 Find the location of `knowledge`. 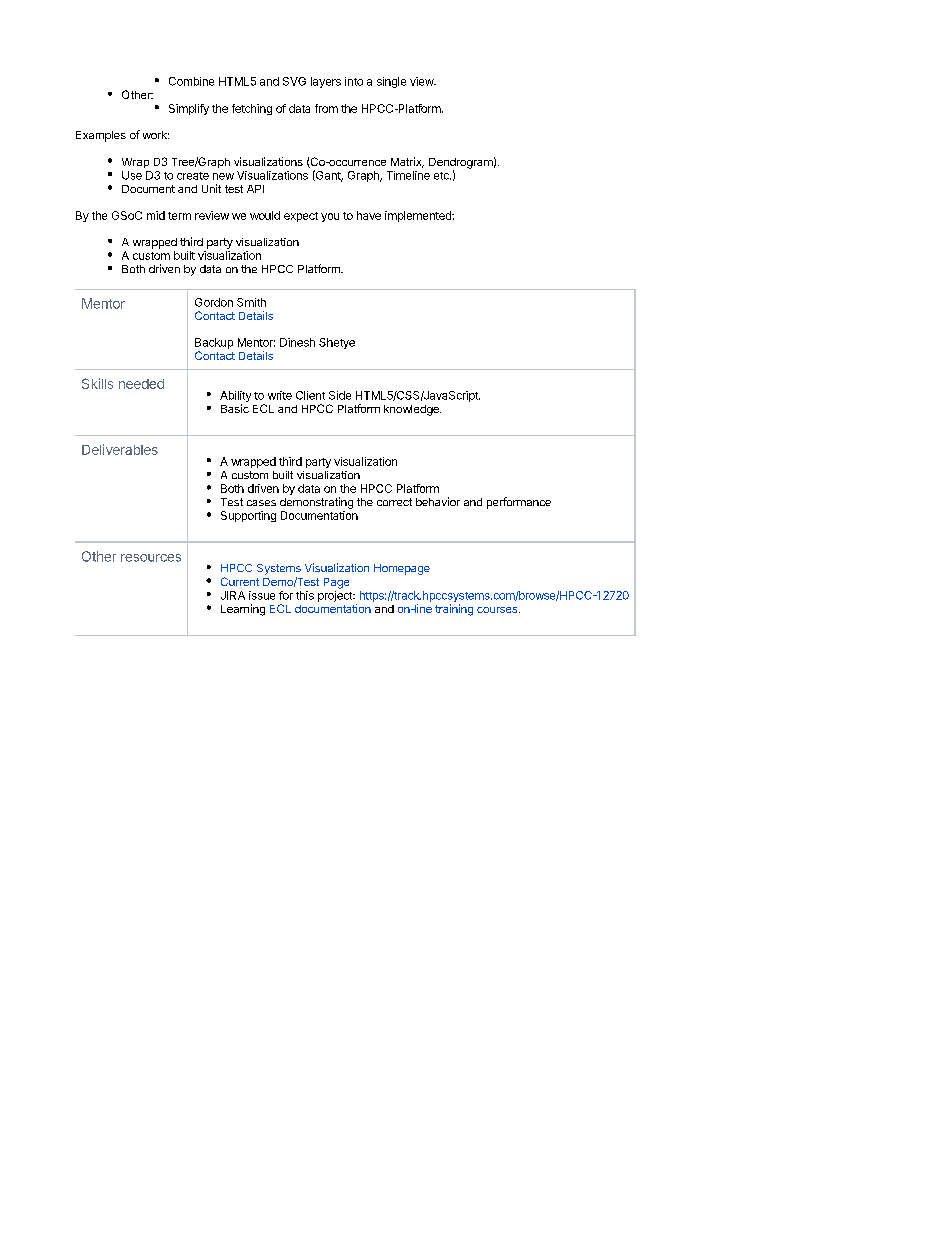

knowledge is located at coordinates (412, 410).
